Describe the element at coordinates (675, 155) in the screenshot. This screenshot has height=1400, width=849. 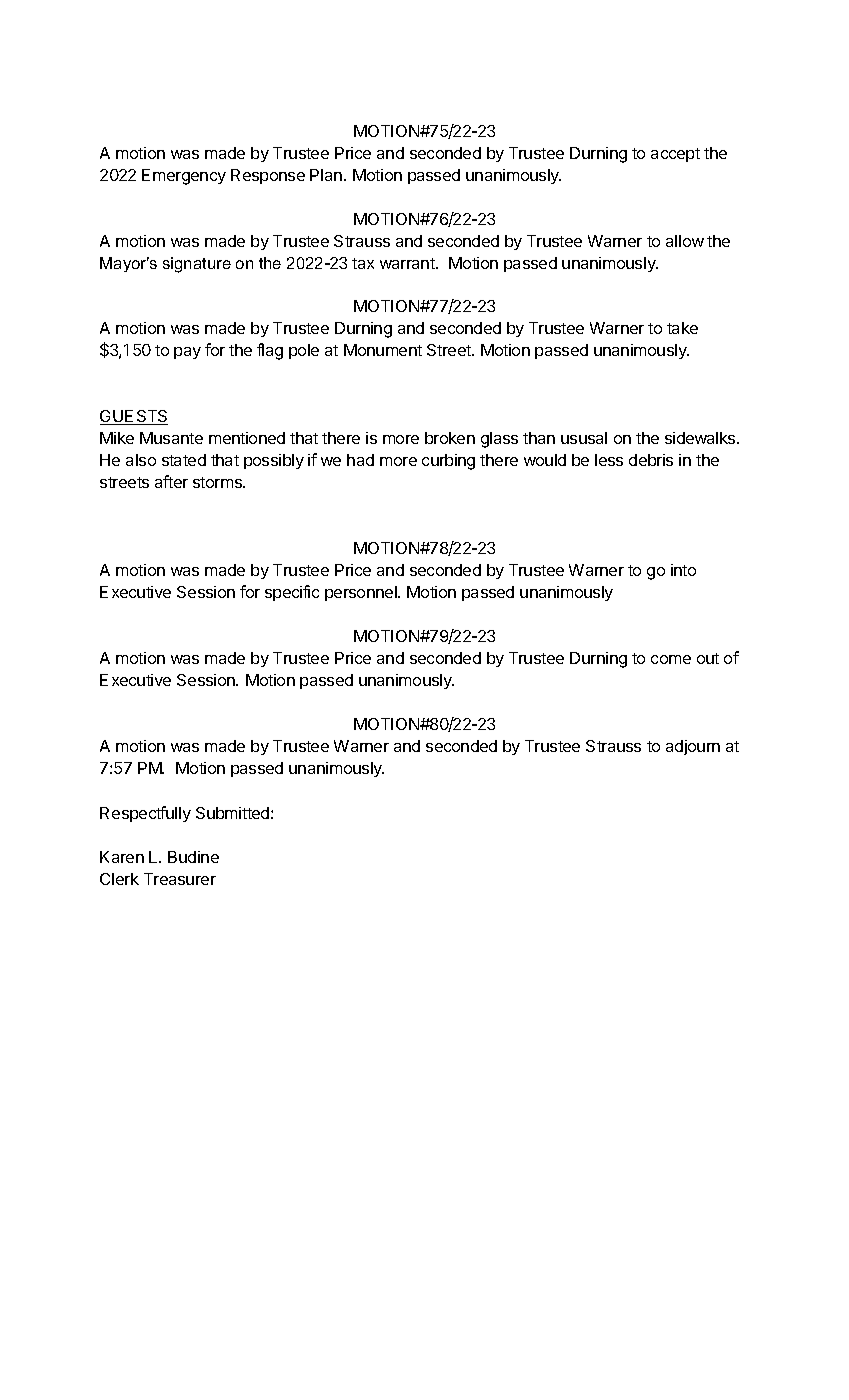
I see `accept` at that location.
